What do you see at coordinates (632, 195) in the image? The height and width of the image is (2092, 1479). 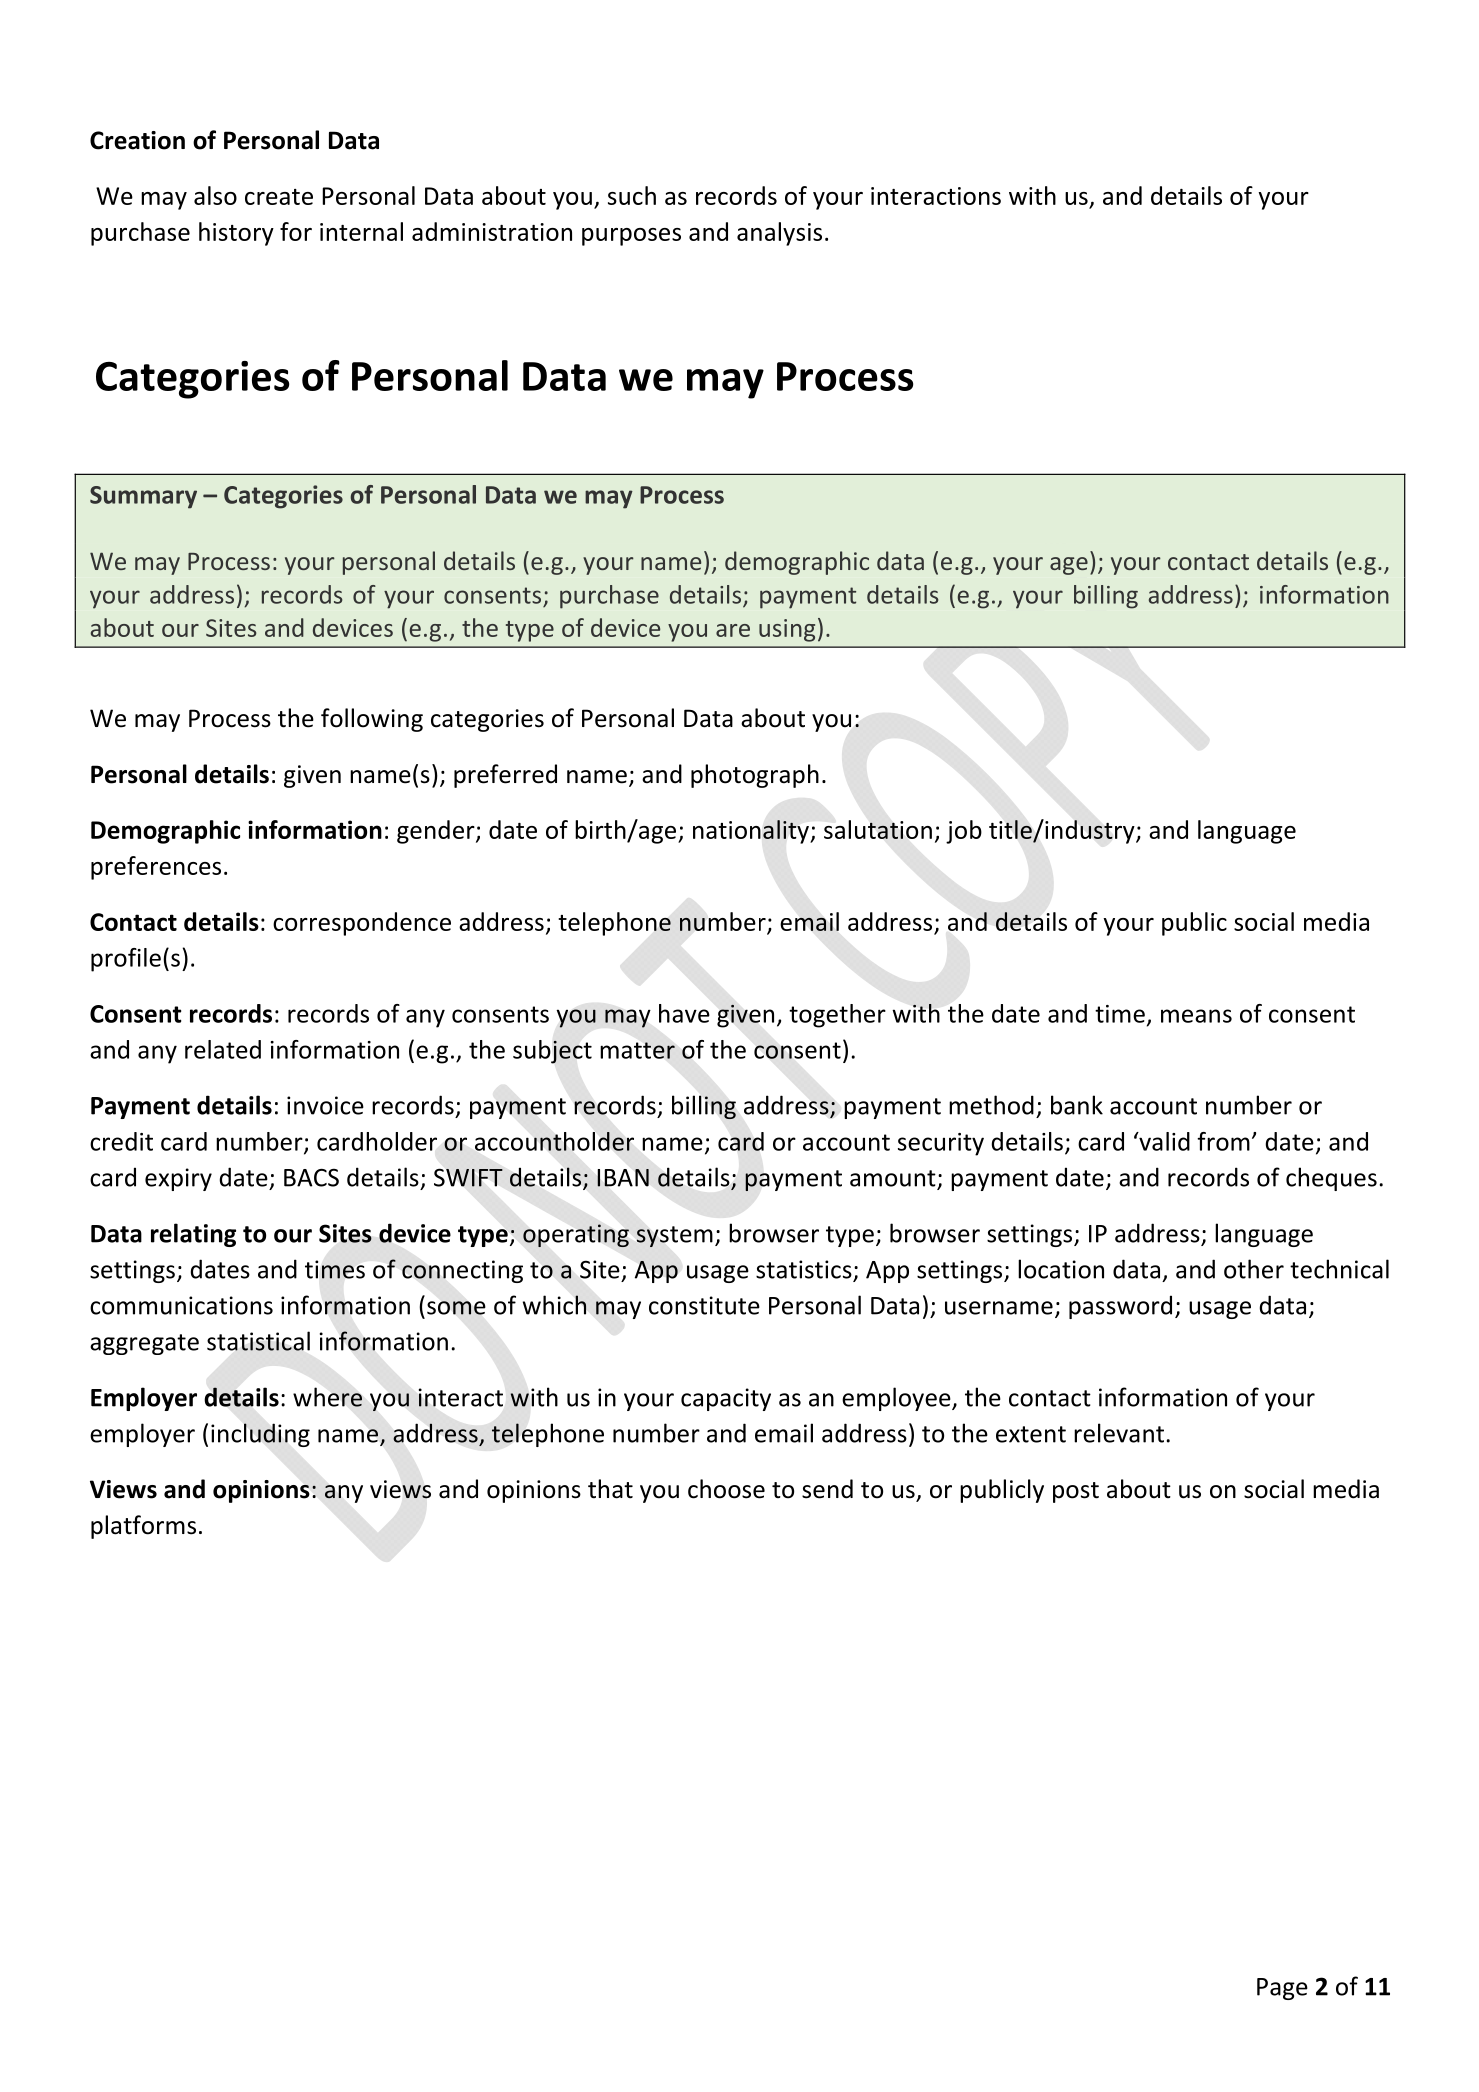 I see `such` at bounding box center [632, 195].
